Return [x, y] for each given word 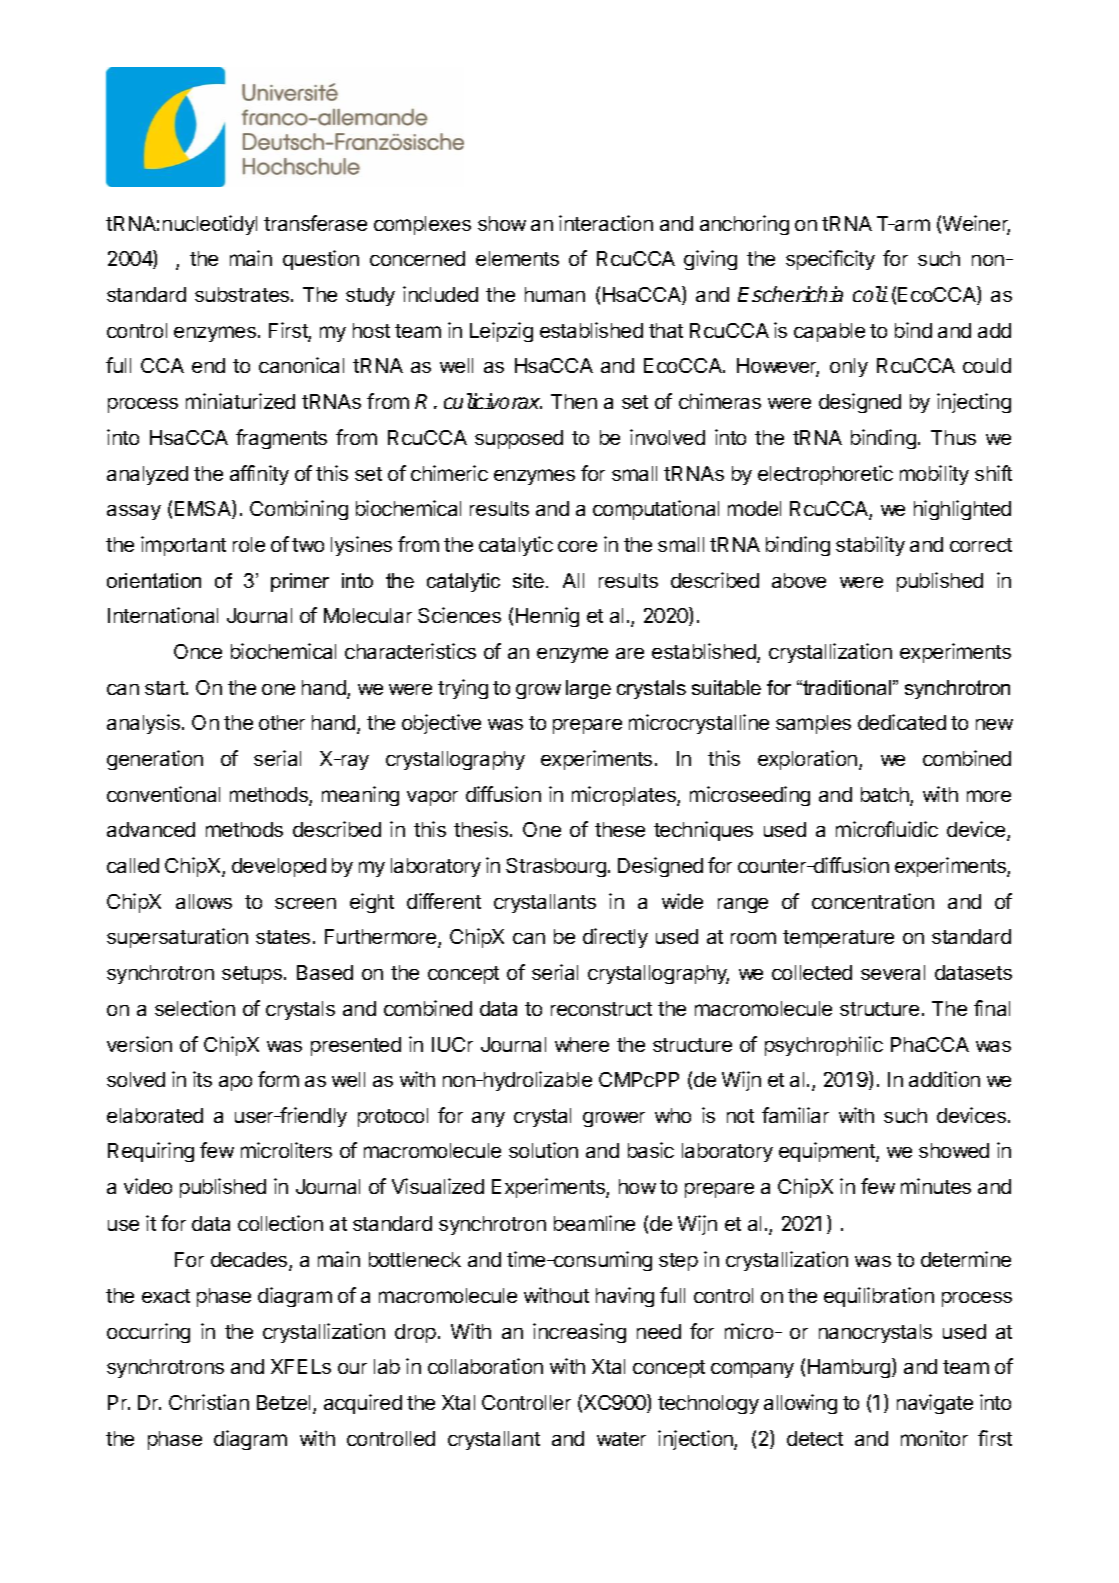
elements [517, 258]
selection [195, 1008]
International [163, 615]
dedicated [902, 722]
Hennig [547, 617]
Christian [209, 1402]
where [582, 1044]
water [621, 1439]
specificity [830, 260]
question [321, 260]
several [893, 972]
